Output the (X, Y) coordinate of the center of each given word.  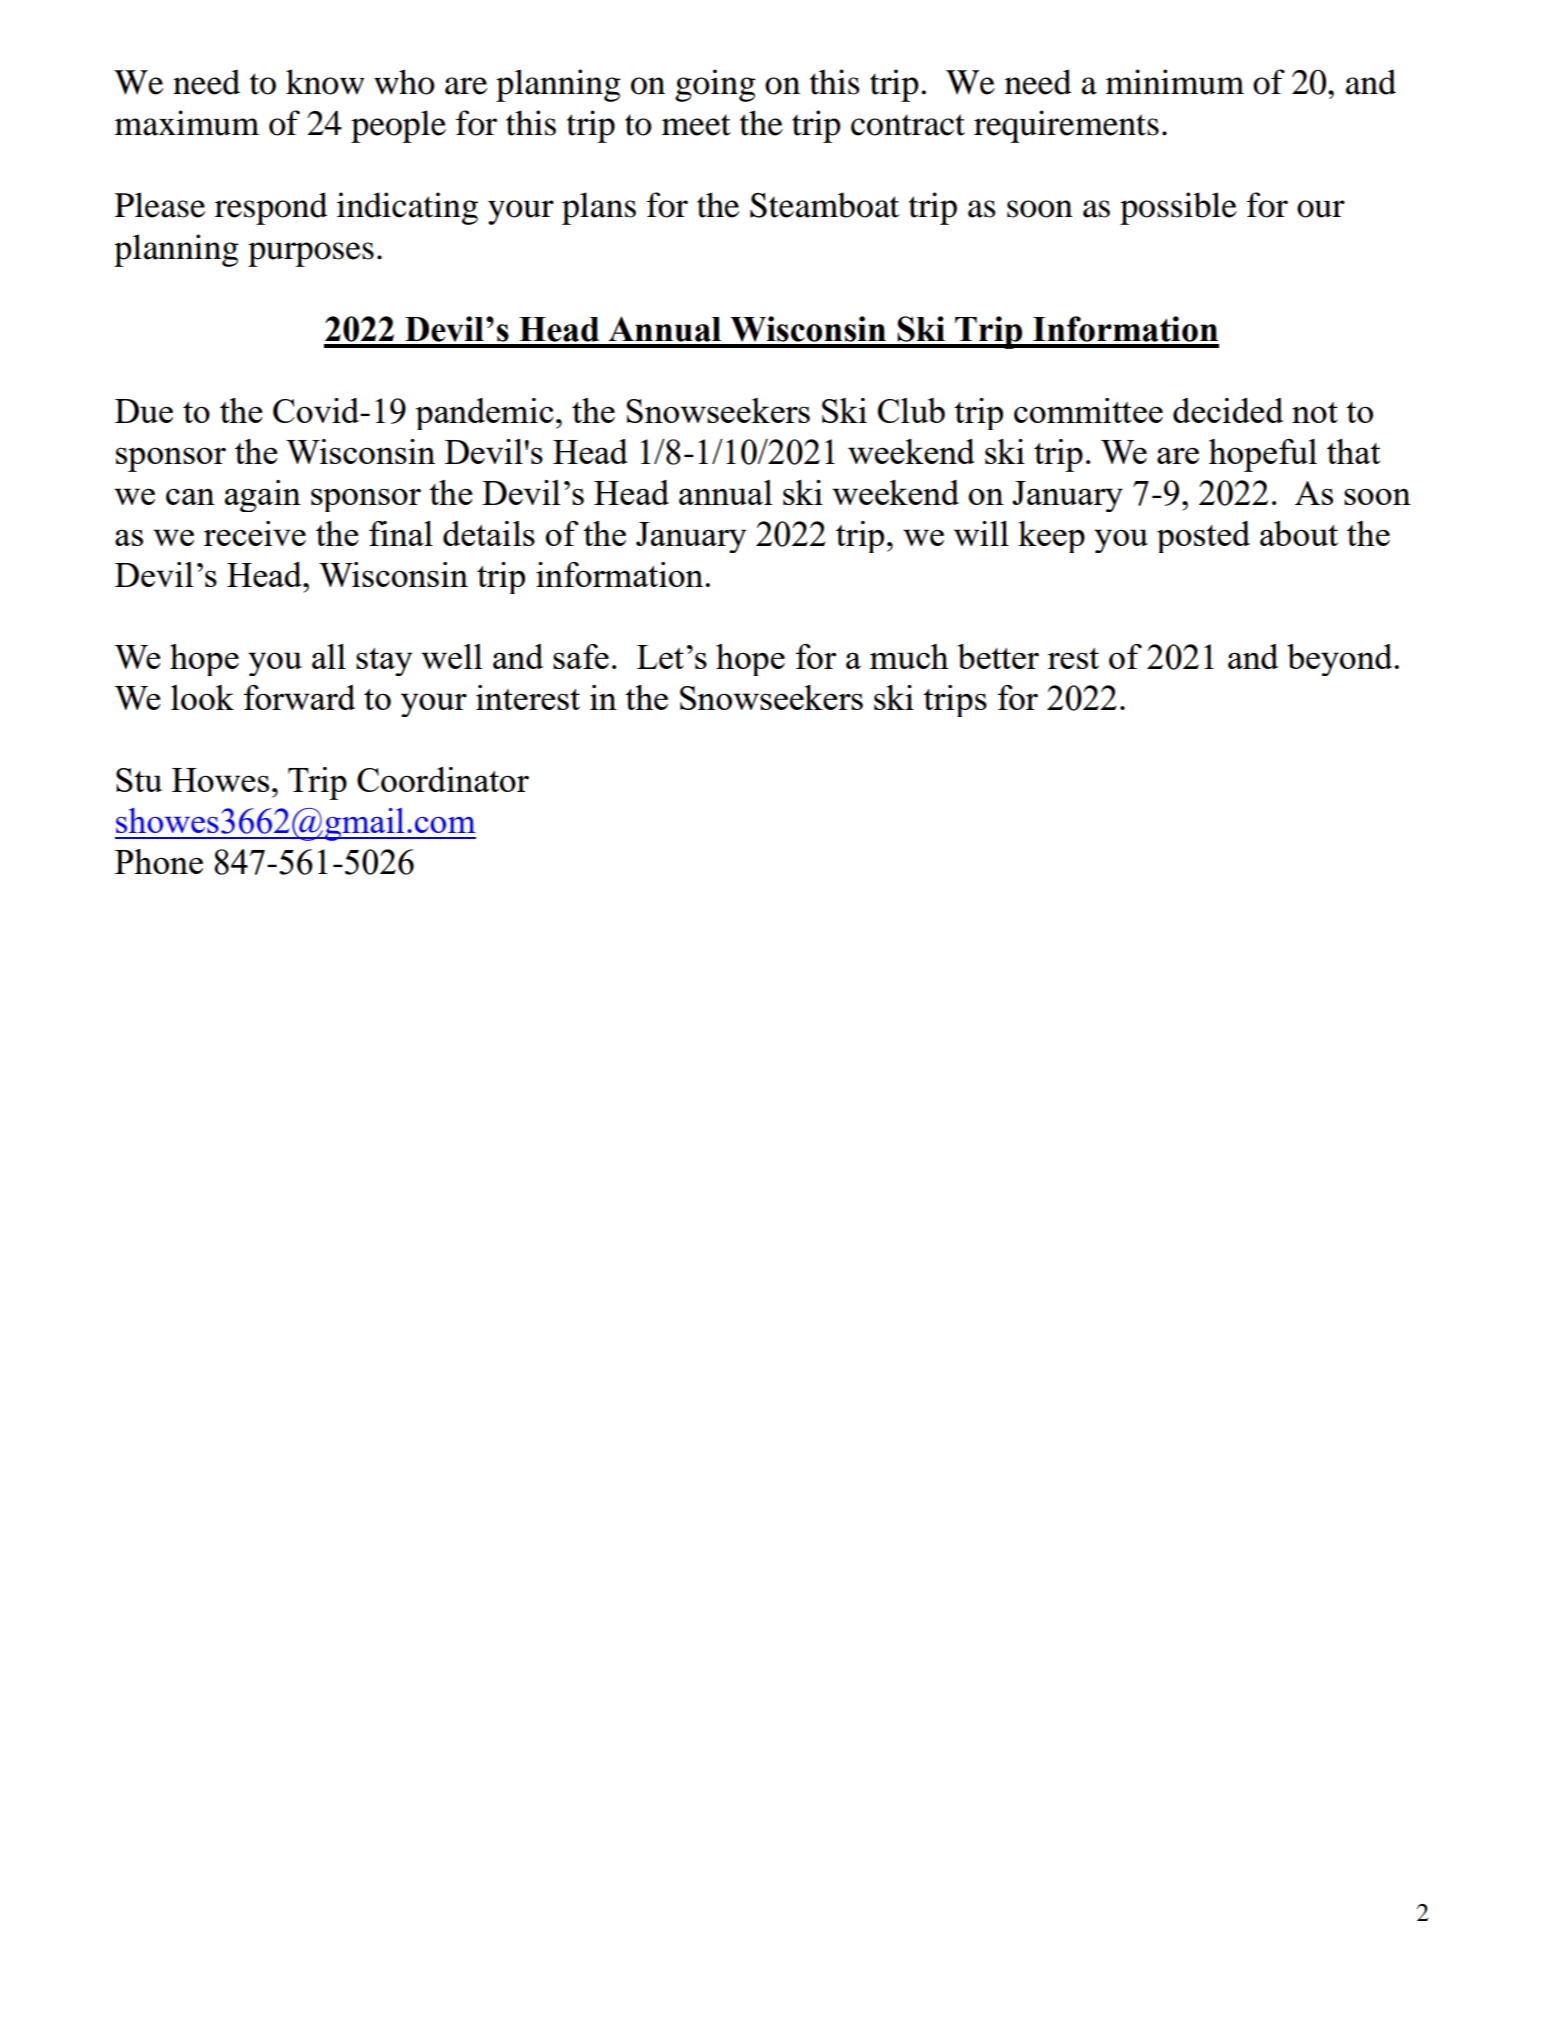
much (909, 656)
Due (144, 411)
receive (255, 533)
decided (1228, 410)
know (325, 82)
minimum (1175, 82)
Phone (159, 861)
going (715, 85)
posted (1203, 537)
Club (911, 410)
